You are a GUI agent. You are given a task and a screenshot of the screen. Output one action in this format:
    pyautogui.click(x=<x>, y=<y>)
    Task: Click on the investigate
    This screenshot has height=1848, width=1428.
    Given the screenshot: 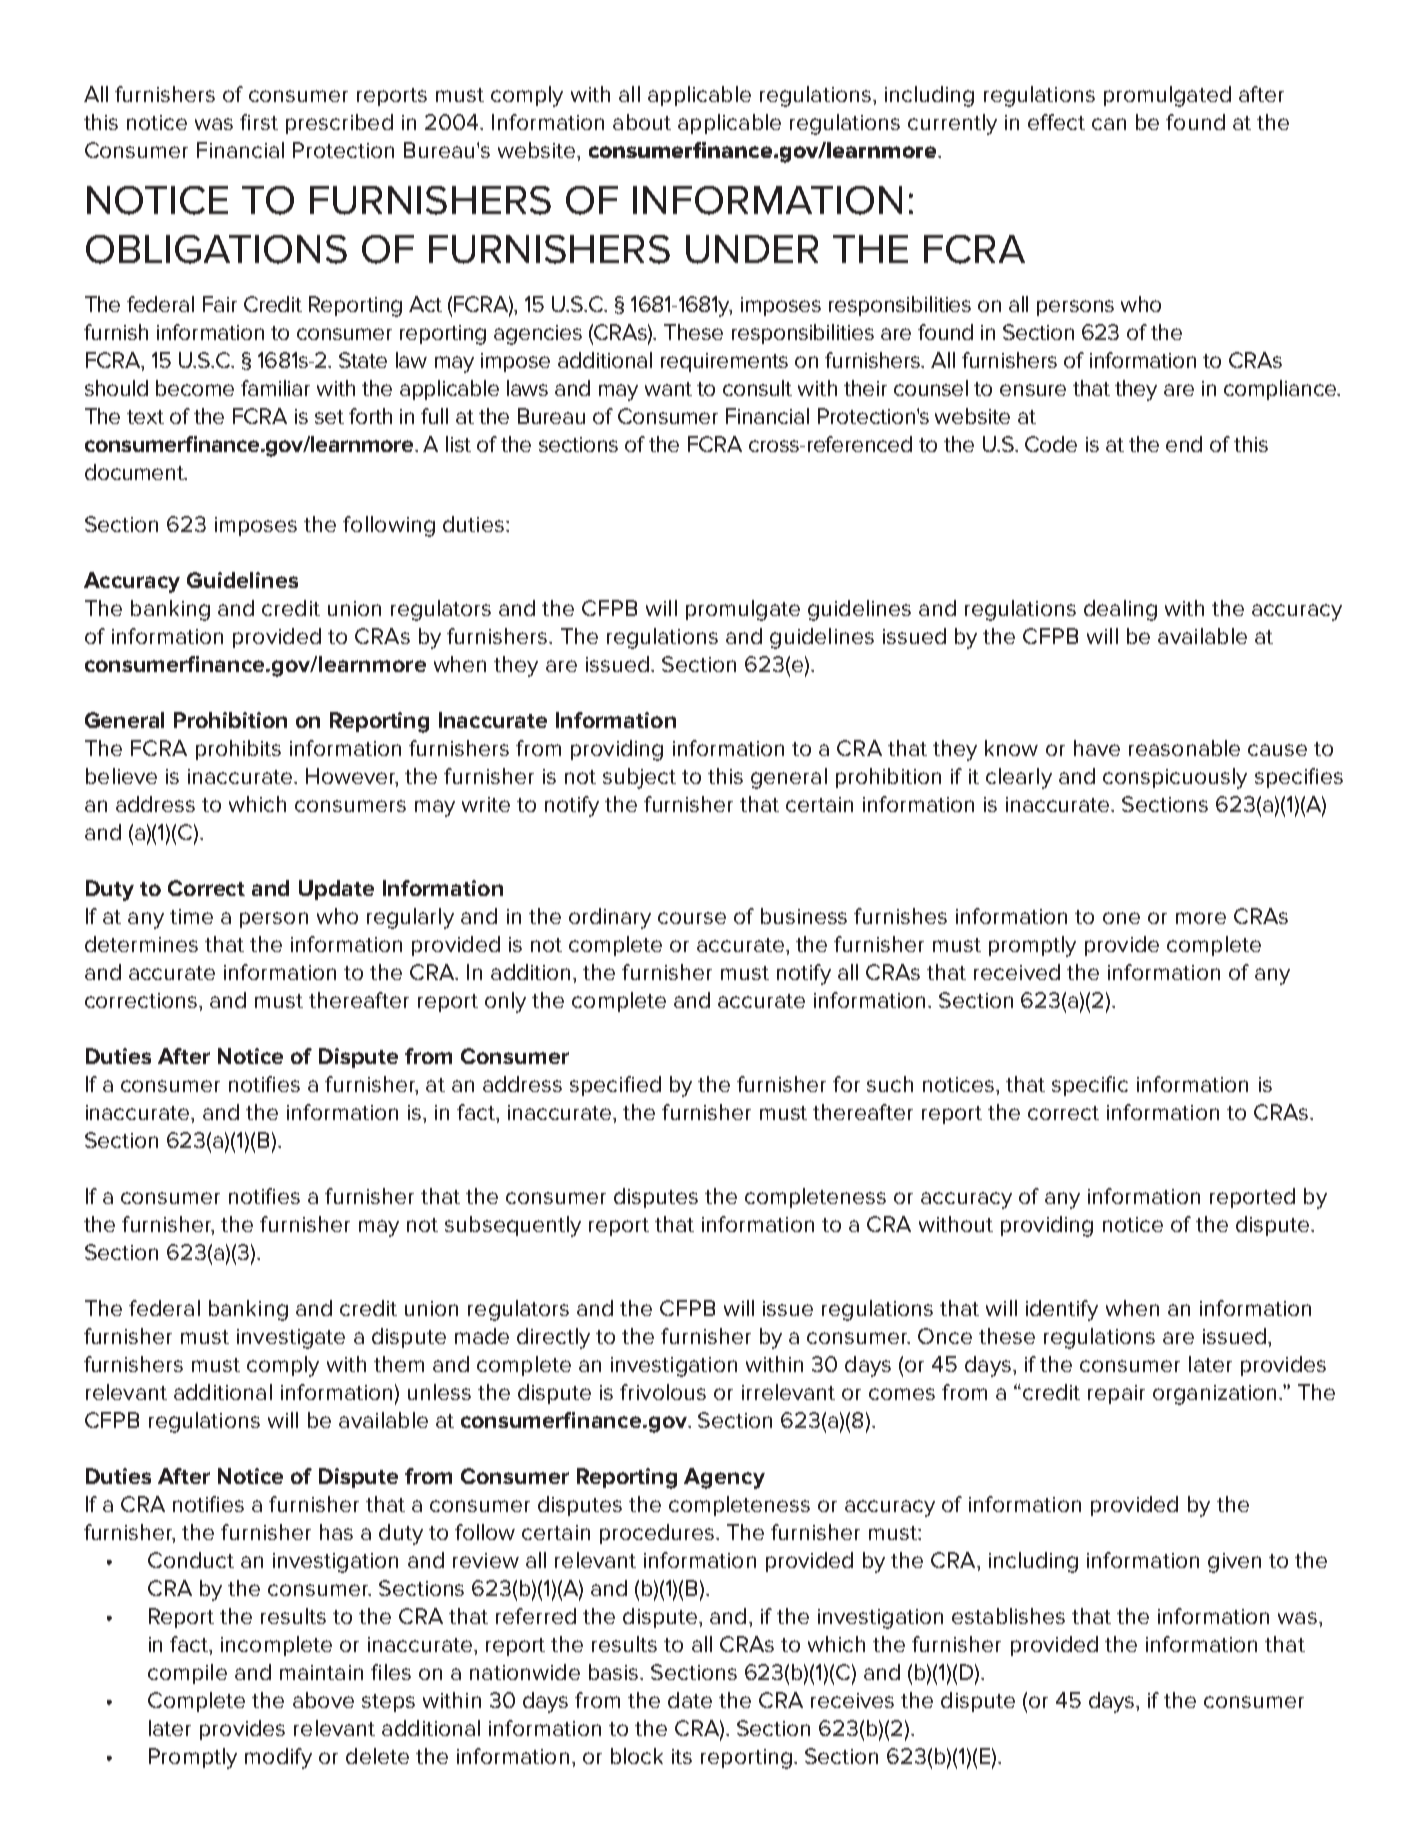 What is the action you would take?
    pyautogui.click(x=291, y=1339)
